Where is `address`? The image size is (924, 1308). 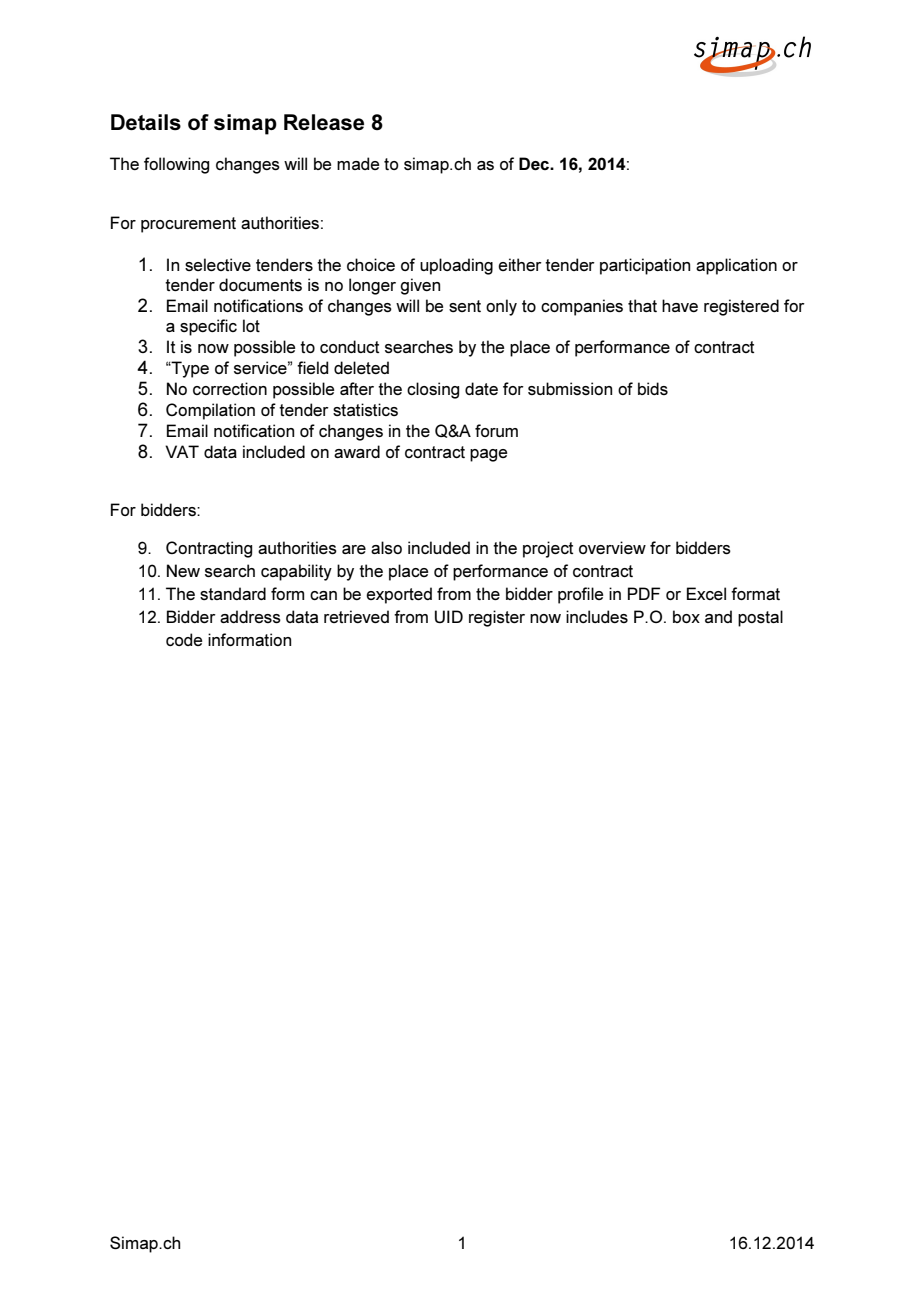
address is located at coordinates (250, 616).
